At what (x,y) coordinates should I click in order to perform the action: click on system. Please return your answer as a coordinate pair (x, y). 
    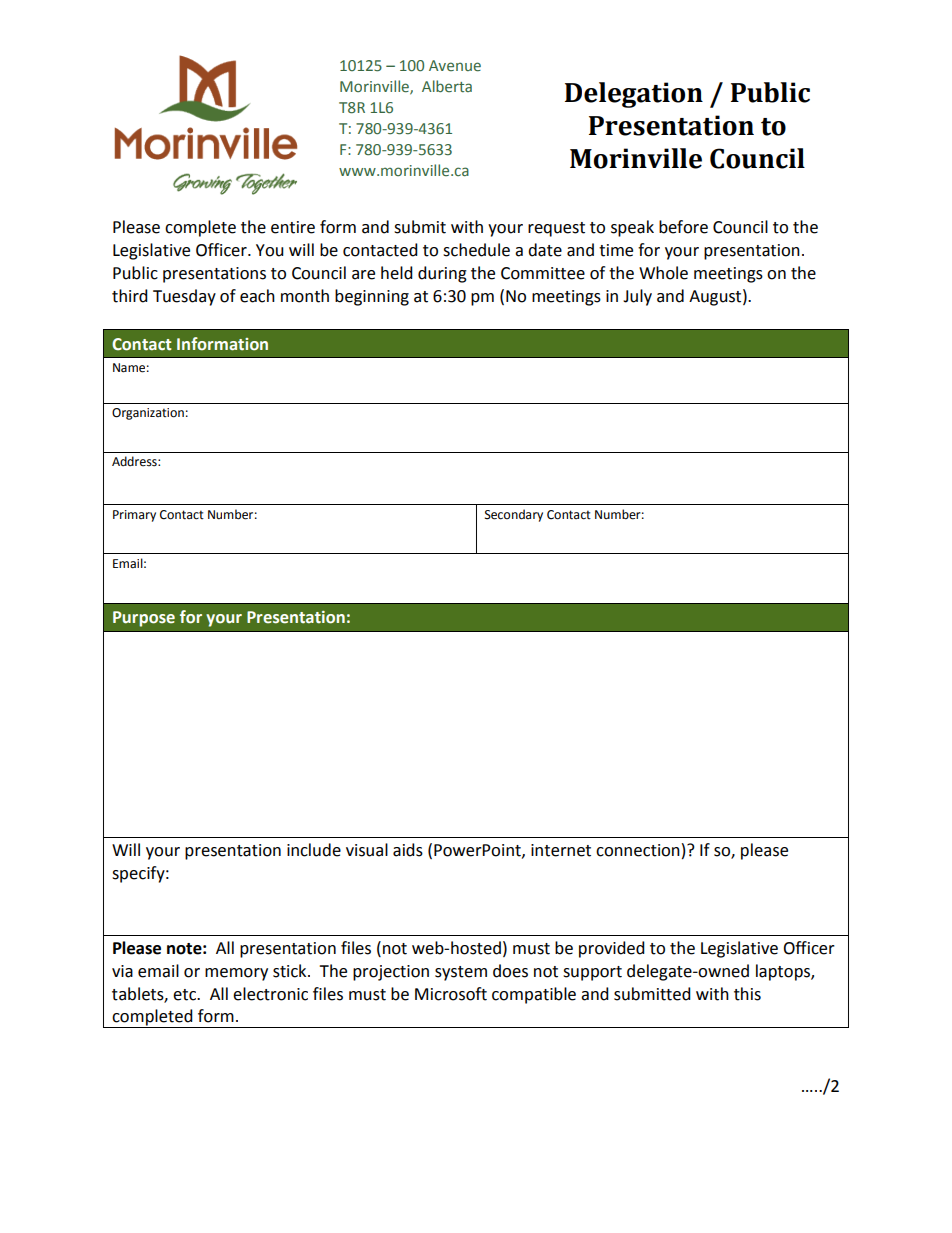
    Looking at the image, I should click on (461, 973).
